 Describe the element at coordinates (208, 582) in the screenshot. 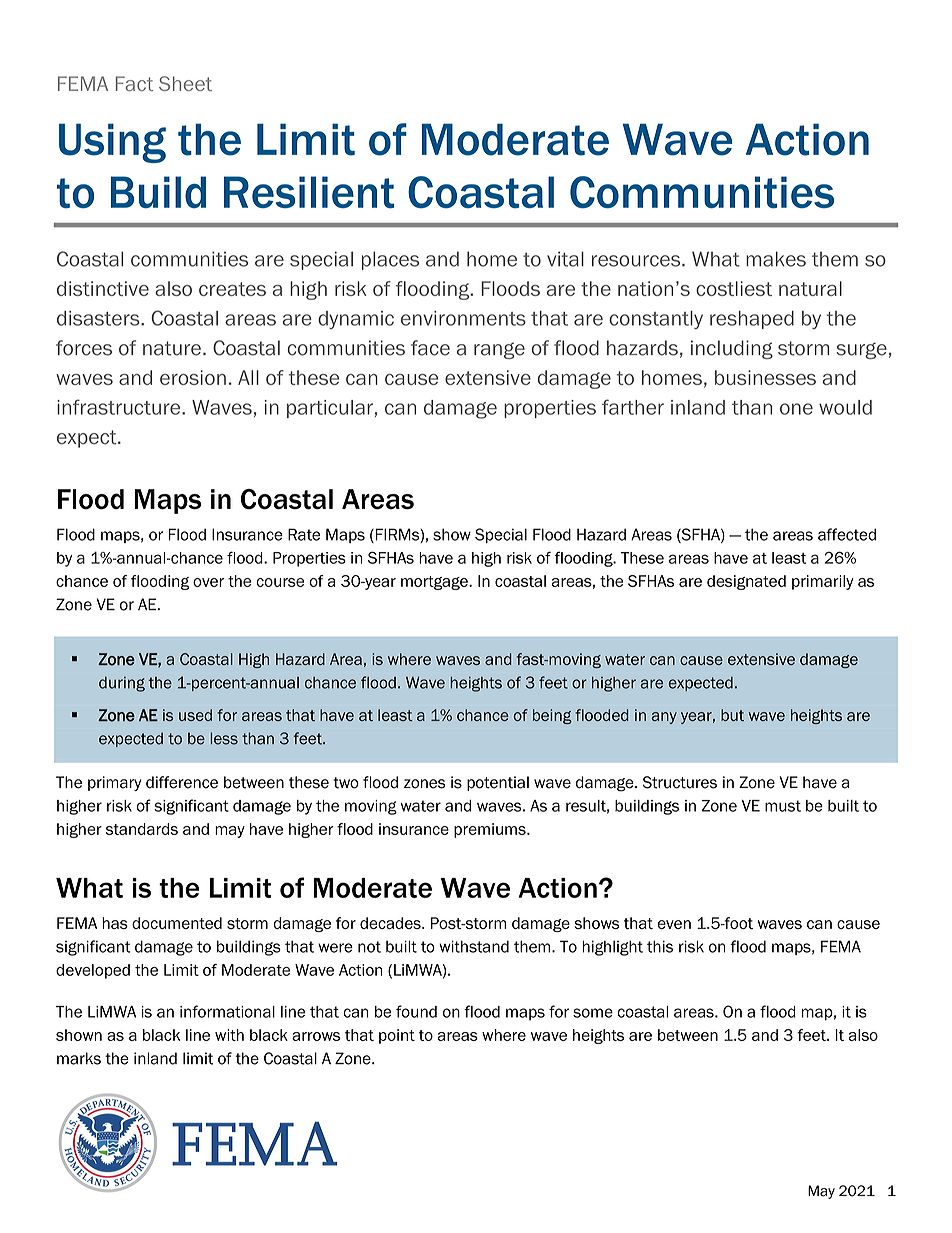

I see `over` at that location.
